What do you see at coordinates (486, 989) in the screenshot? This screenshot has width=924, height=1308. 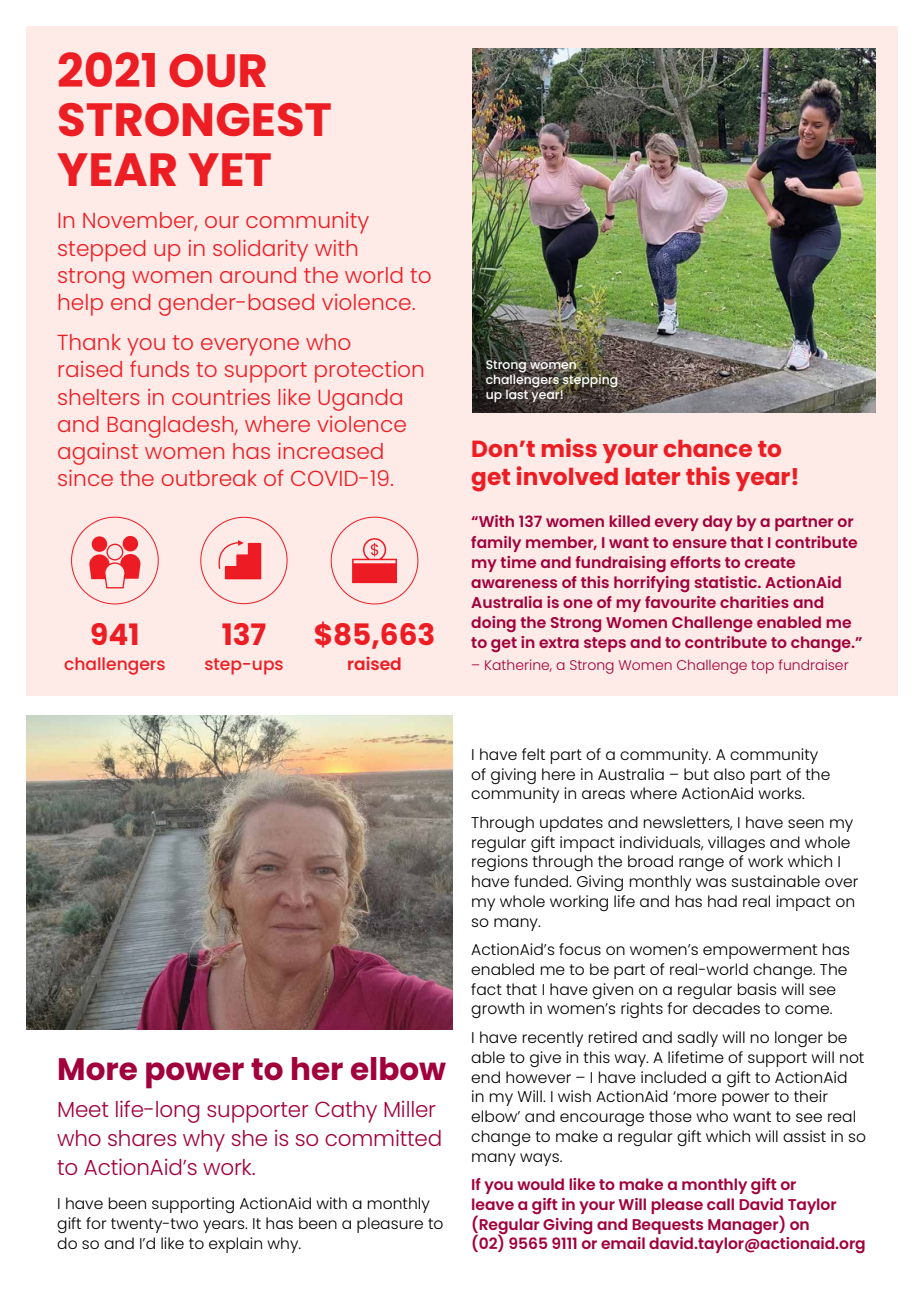 I see `fact` at bounding box center [486, 989].
